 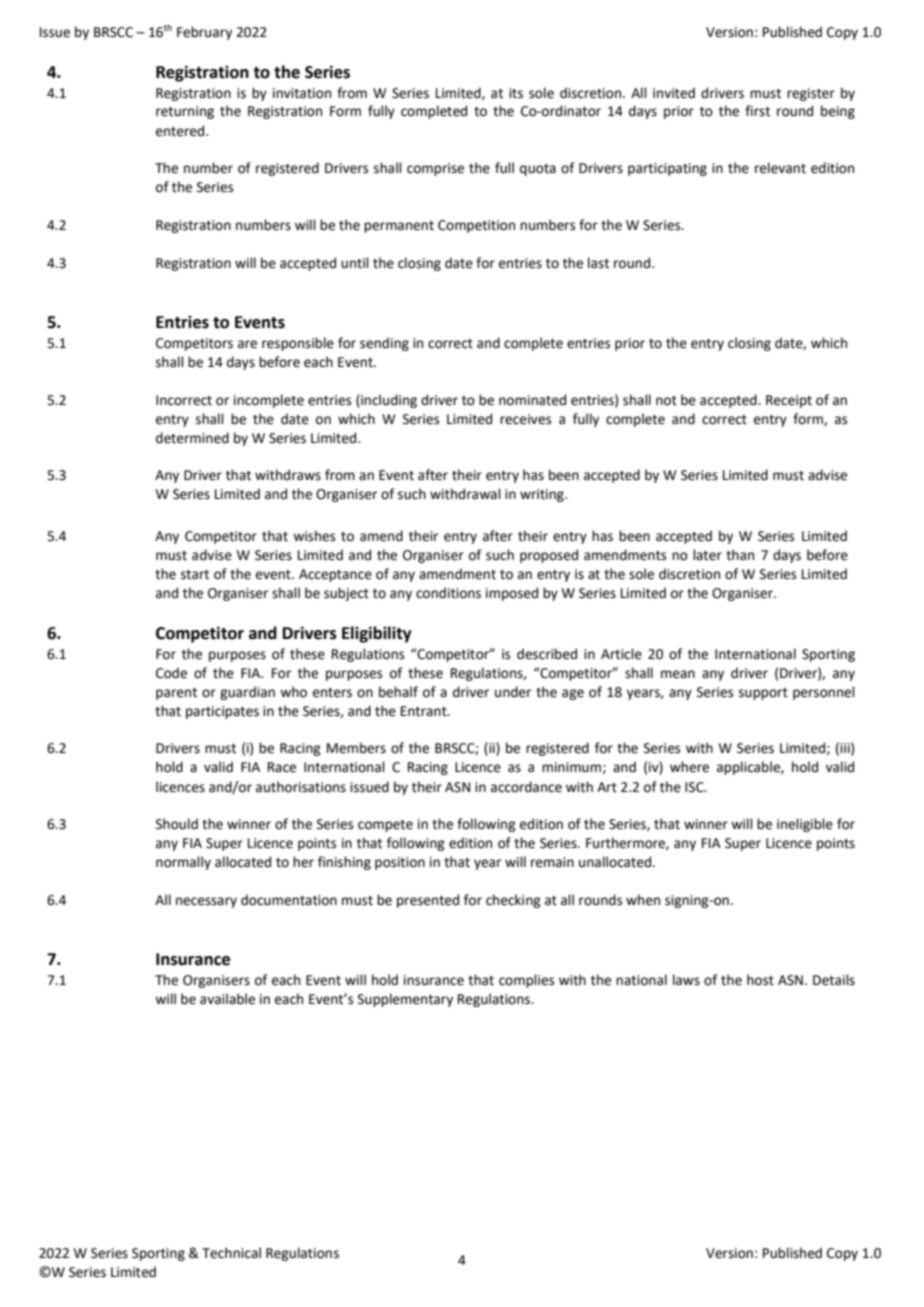 I want to click on its, so click(x=516, y=93).
